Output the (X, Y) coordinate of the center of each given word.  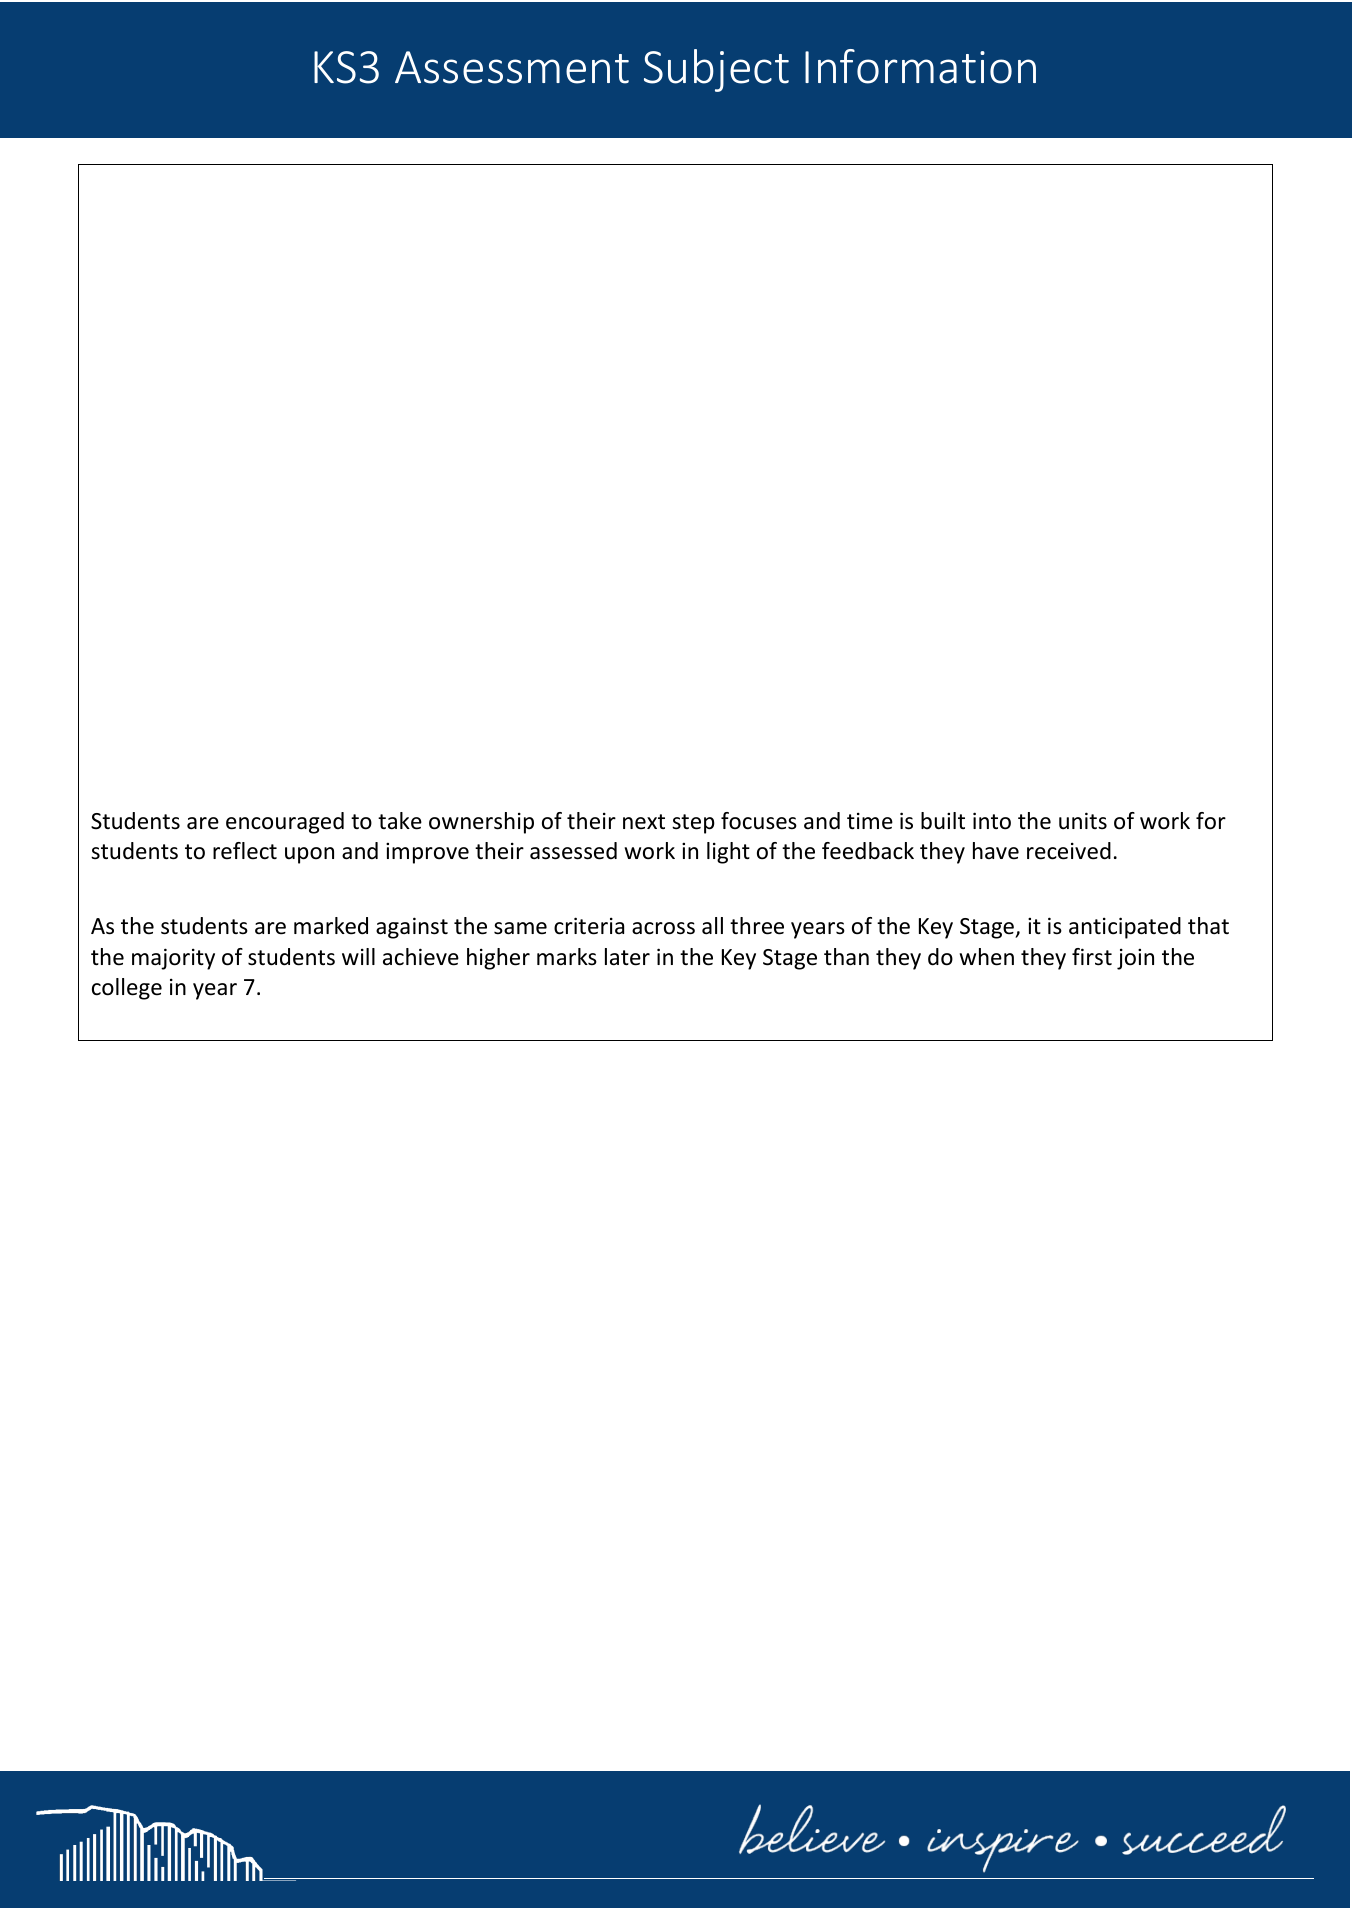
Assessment (512, 67)
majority (173, 959)
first (1092, 957)
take (400, 821)
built (943, 821)
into (992, 821)
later (627, 957)
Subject (716, 70)
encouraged (285, 823)
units (1083, 821)
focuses (759, 821)
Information (920, 66)
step (693, 824)
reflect (245, 851)
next (644, 822)
